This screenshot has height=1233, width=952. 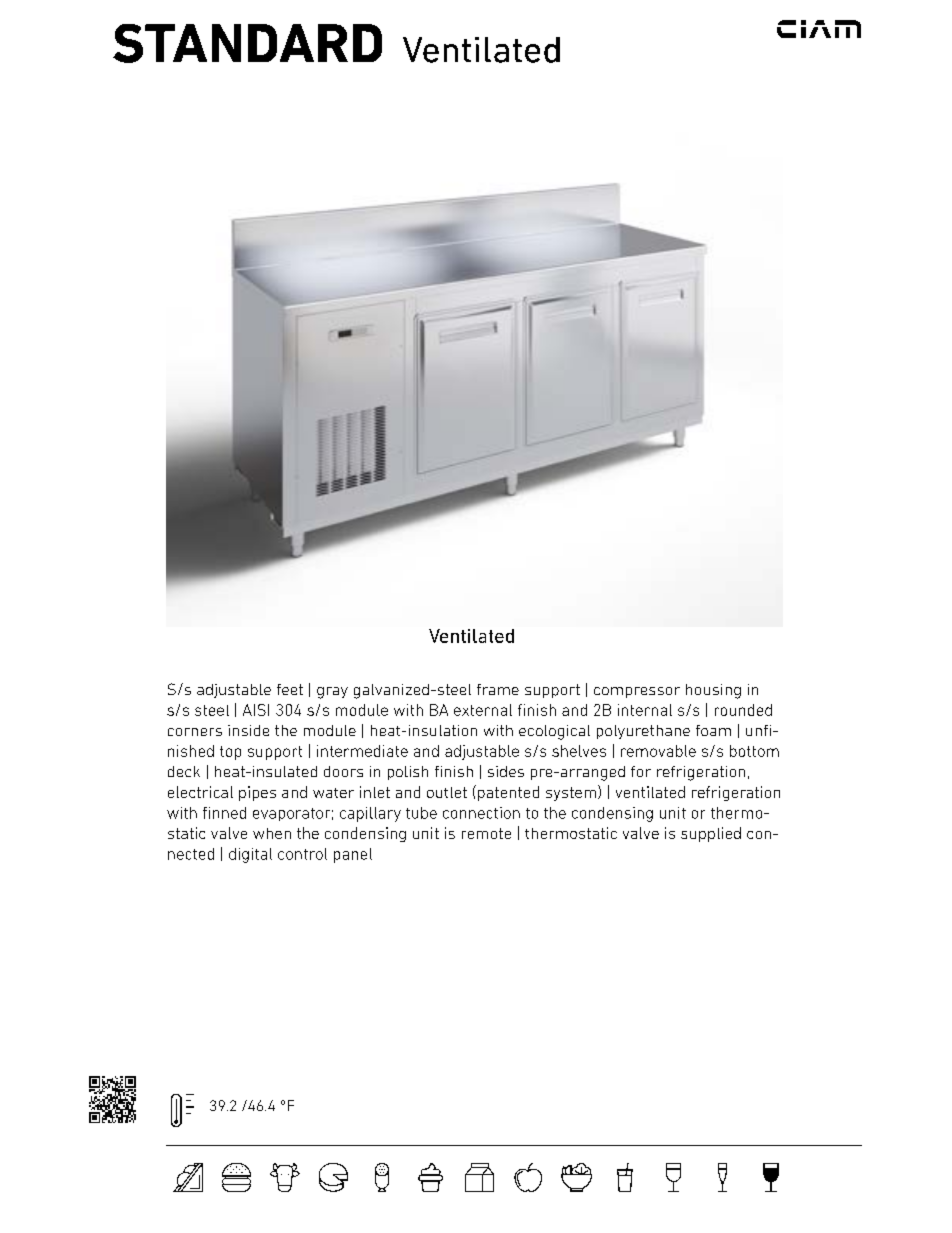 What do you see at coordinates (713, 691) in the screenshot?
I see `housing` at bounding box center [713, 691].
